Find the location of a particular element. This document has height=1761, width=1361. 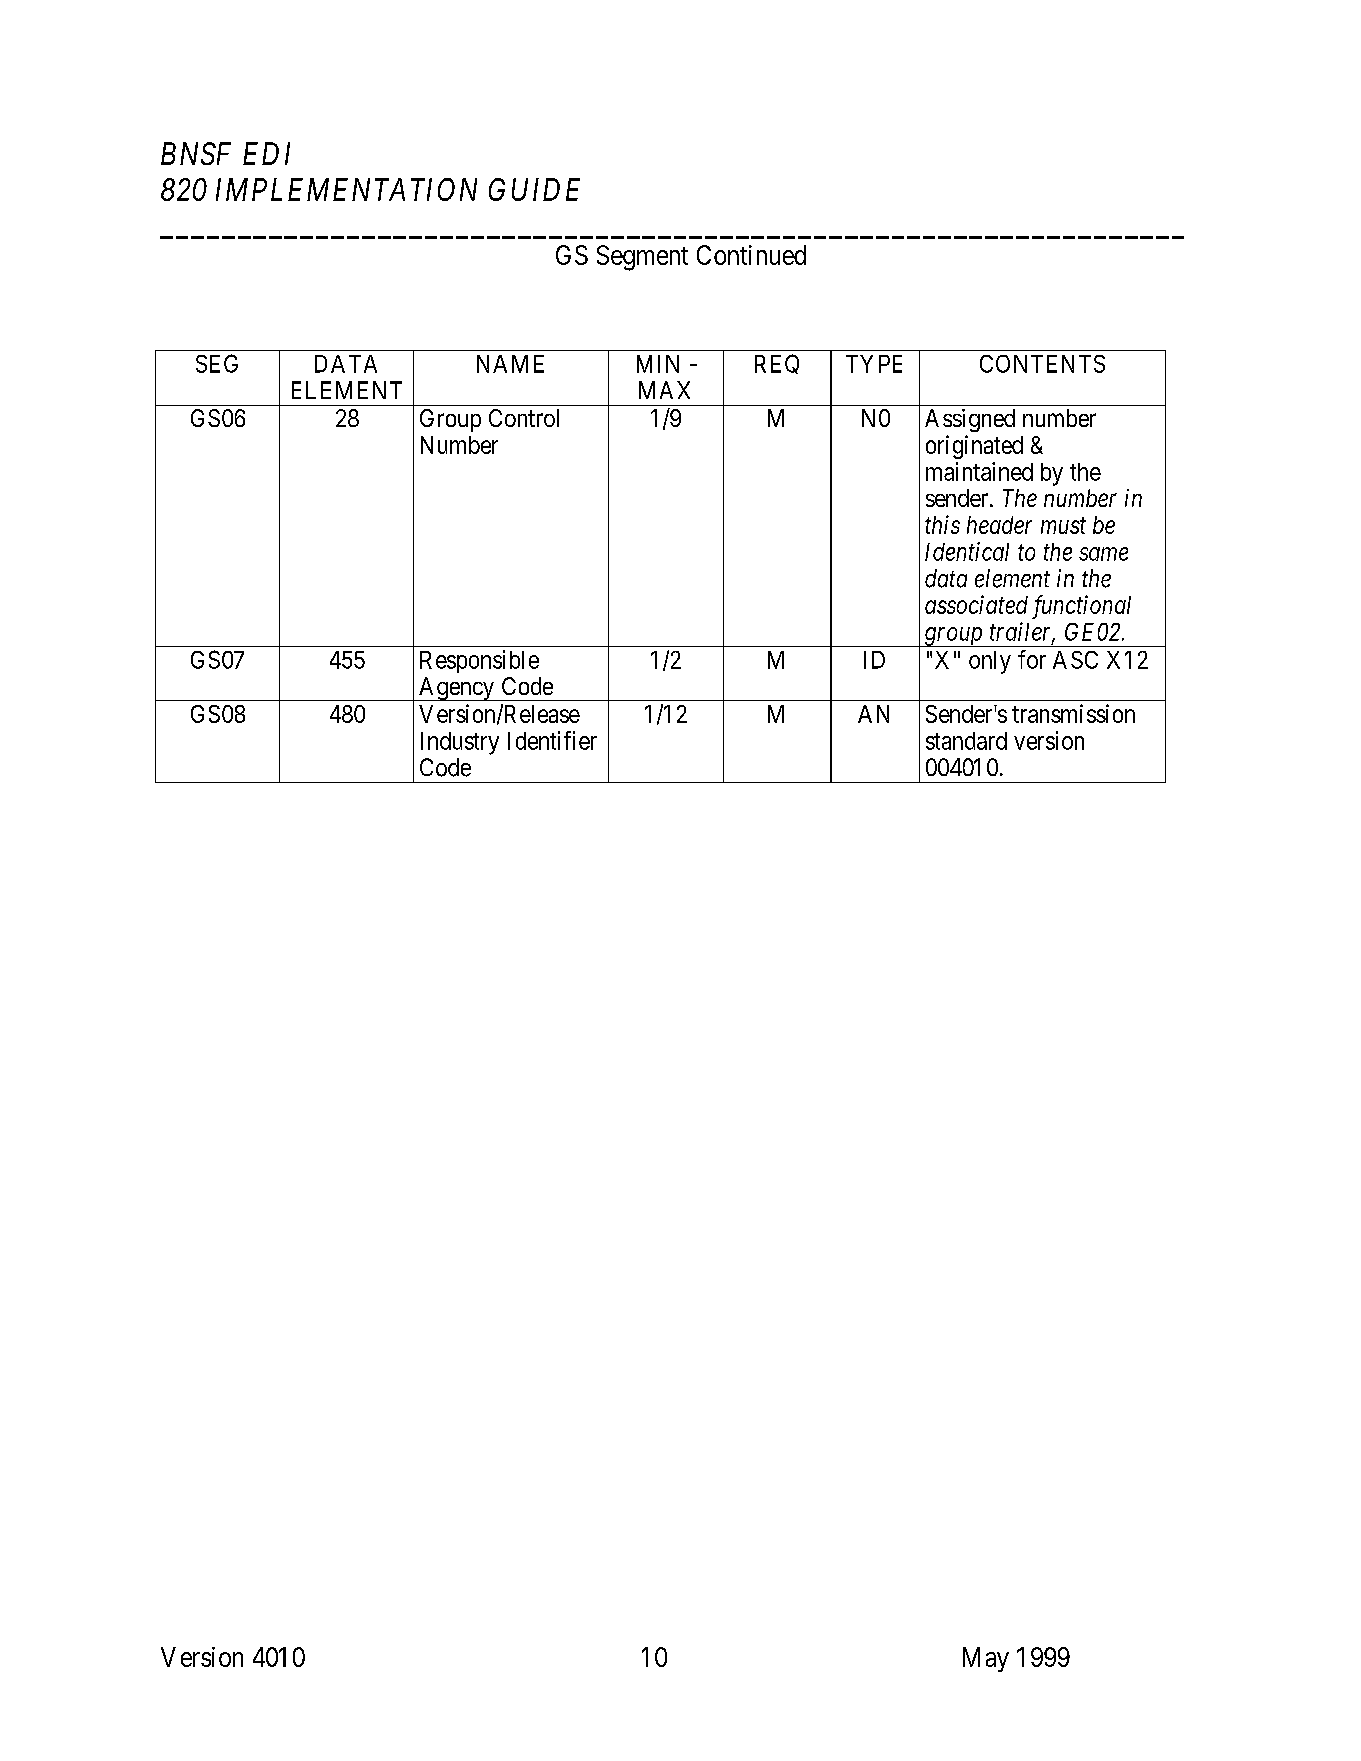

standard is located at coordinates (966, 741).
